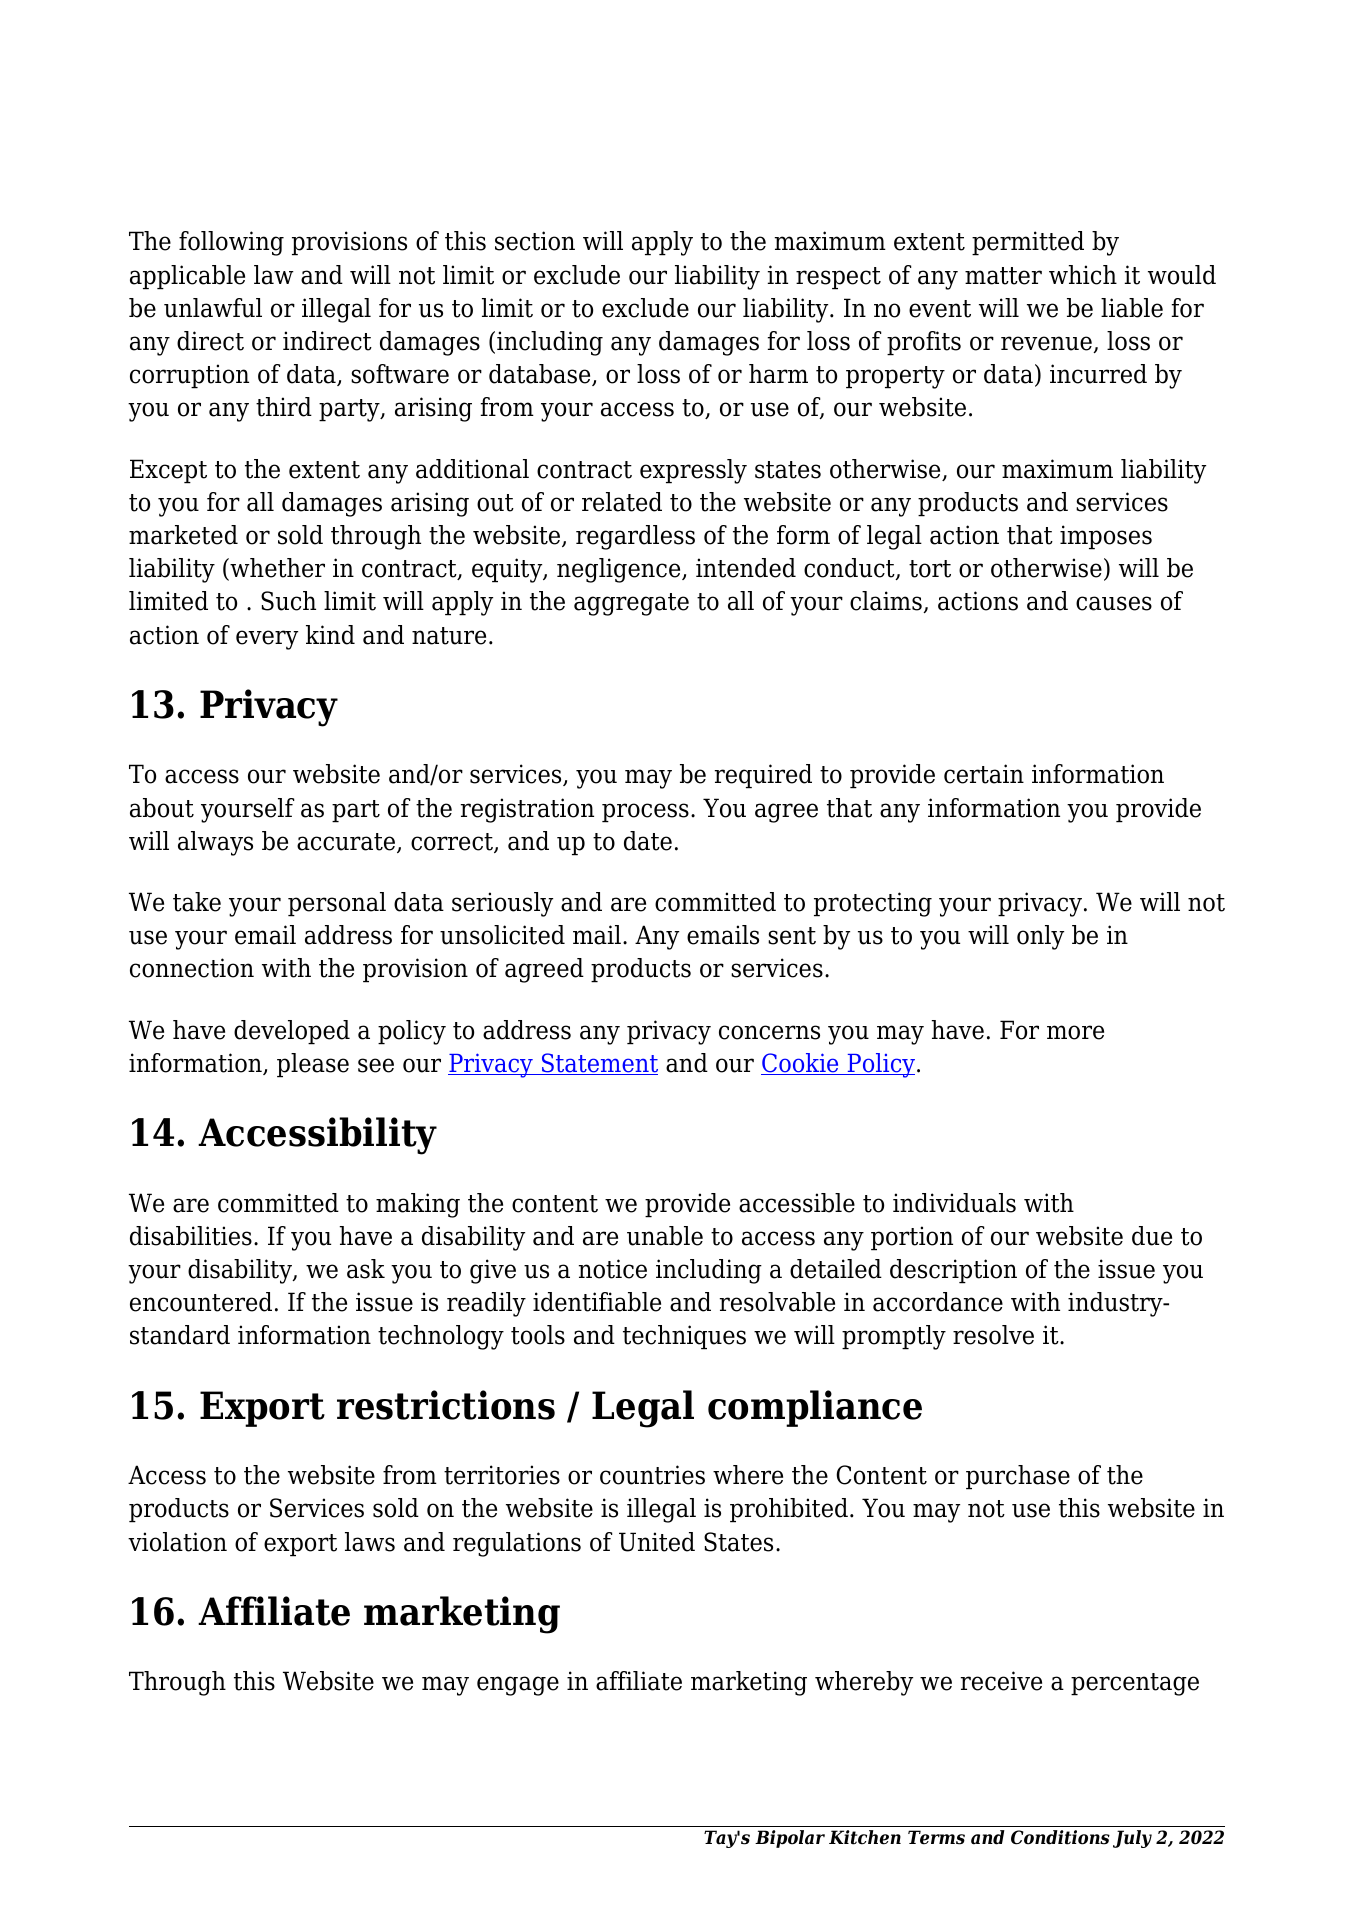 This page has height=1915, width=1354. Describe the element at coordinates (1075, 1032) in the page. I see `more` at that location.
